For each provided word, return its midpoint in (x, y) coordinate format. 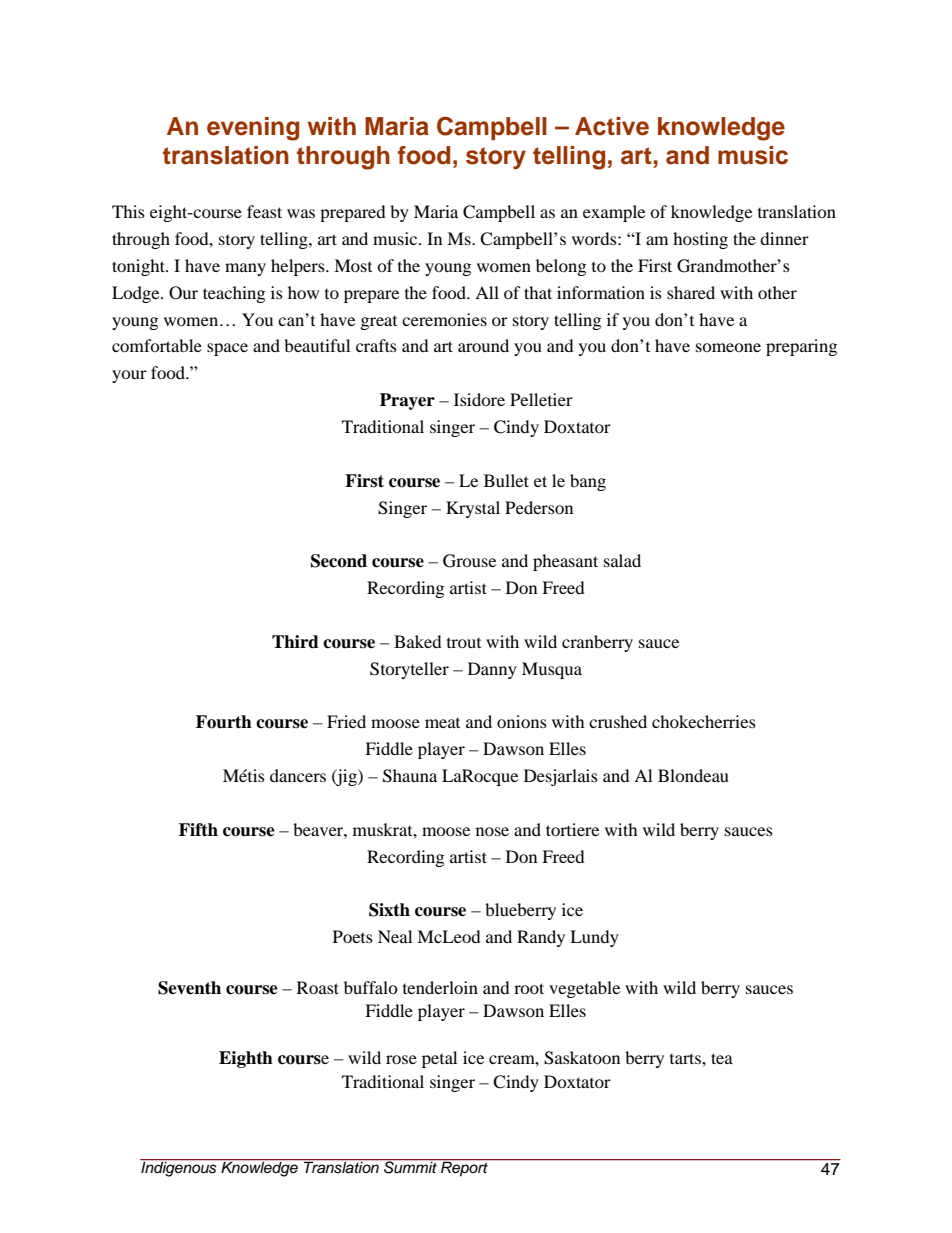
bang (588, 482)
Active (612, 126)
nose (492, 831)
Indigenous (180, 1168)
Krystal (473, 509)
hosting (700, 240)
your (129, 376)
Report (464, 1168)
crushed (618, 721)
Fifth (198, 829)
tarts (686, 1058)
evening (253, 129)
